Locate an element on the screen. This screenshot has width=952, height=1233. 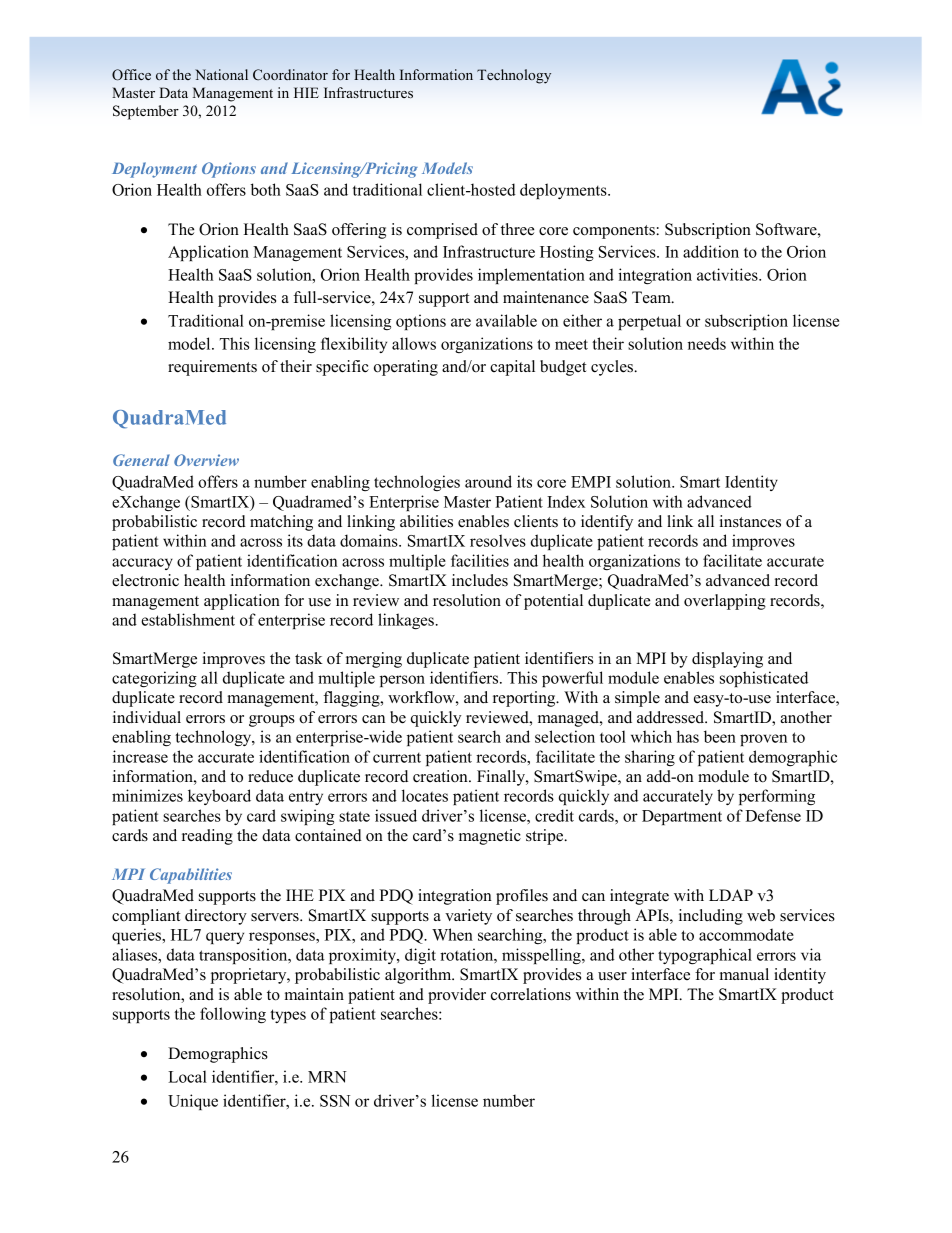
HIE is located at coordinates (306, 92).
